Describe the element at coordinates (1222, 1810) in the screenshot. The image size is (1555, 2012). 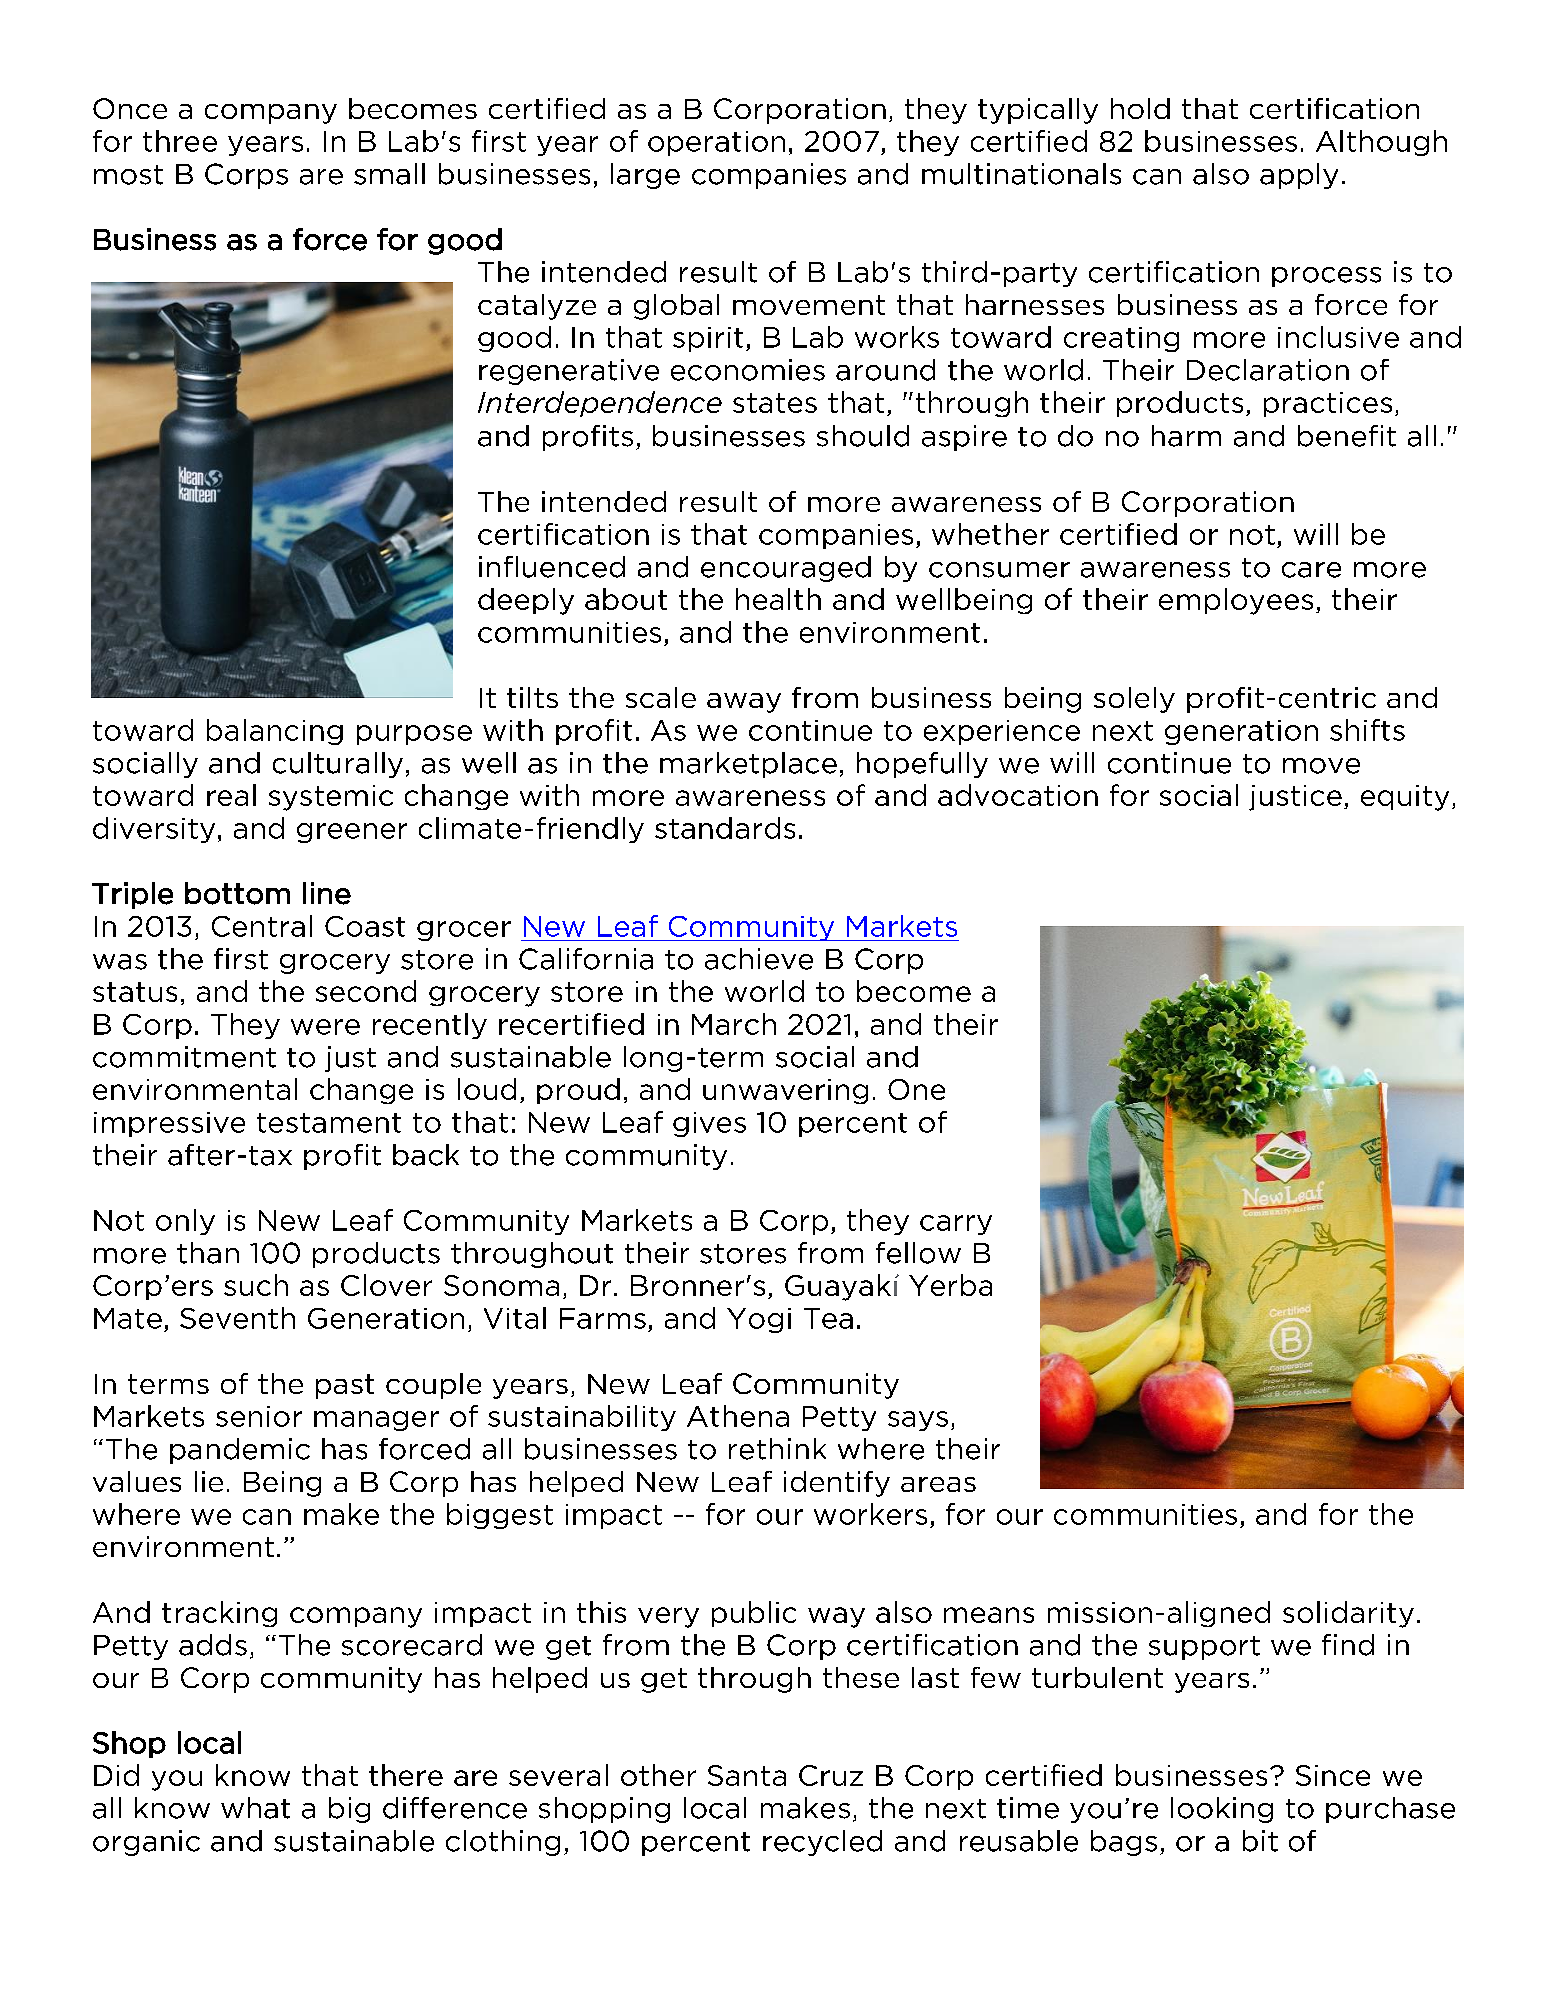
I see `looking` at that location.
